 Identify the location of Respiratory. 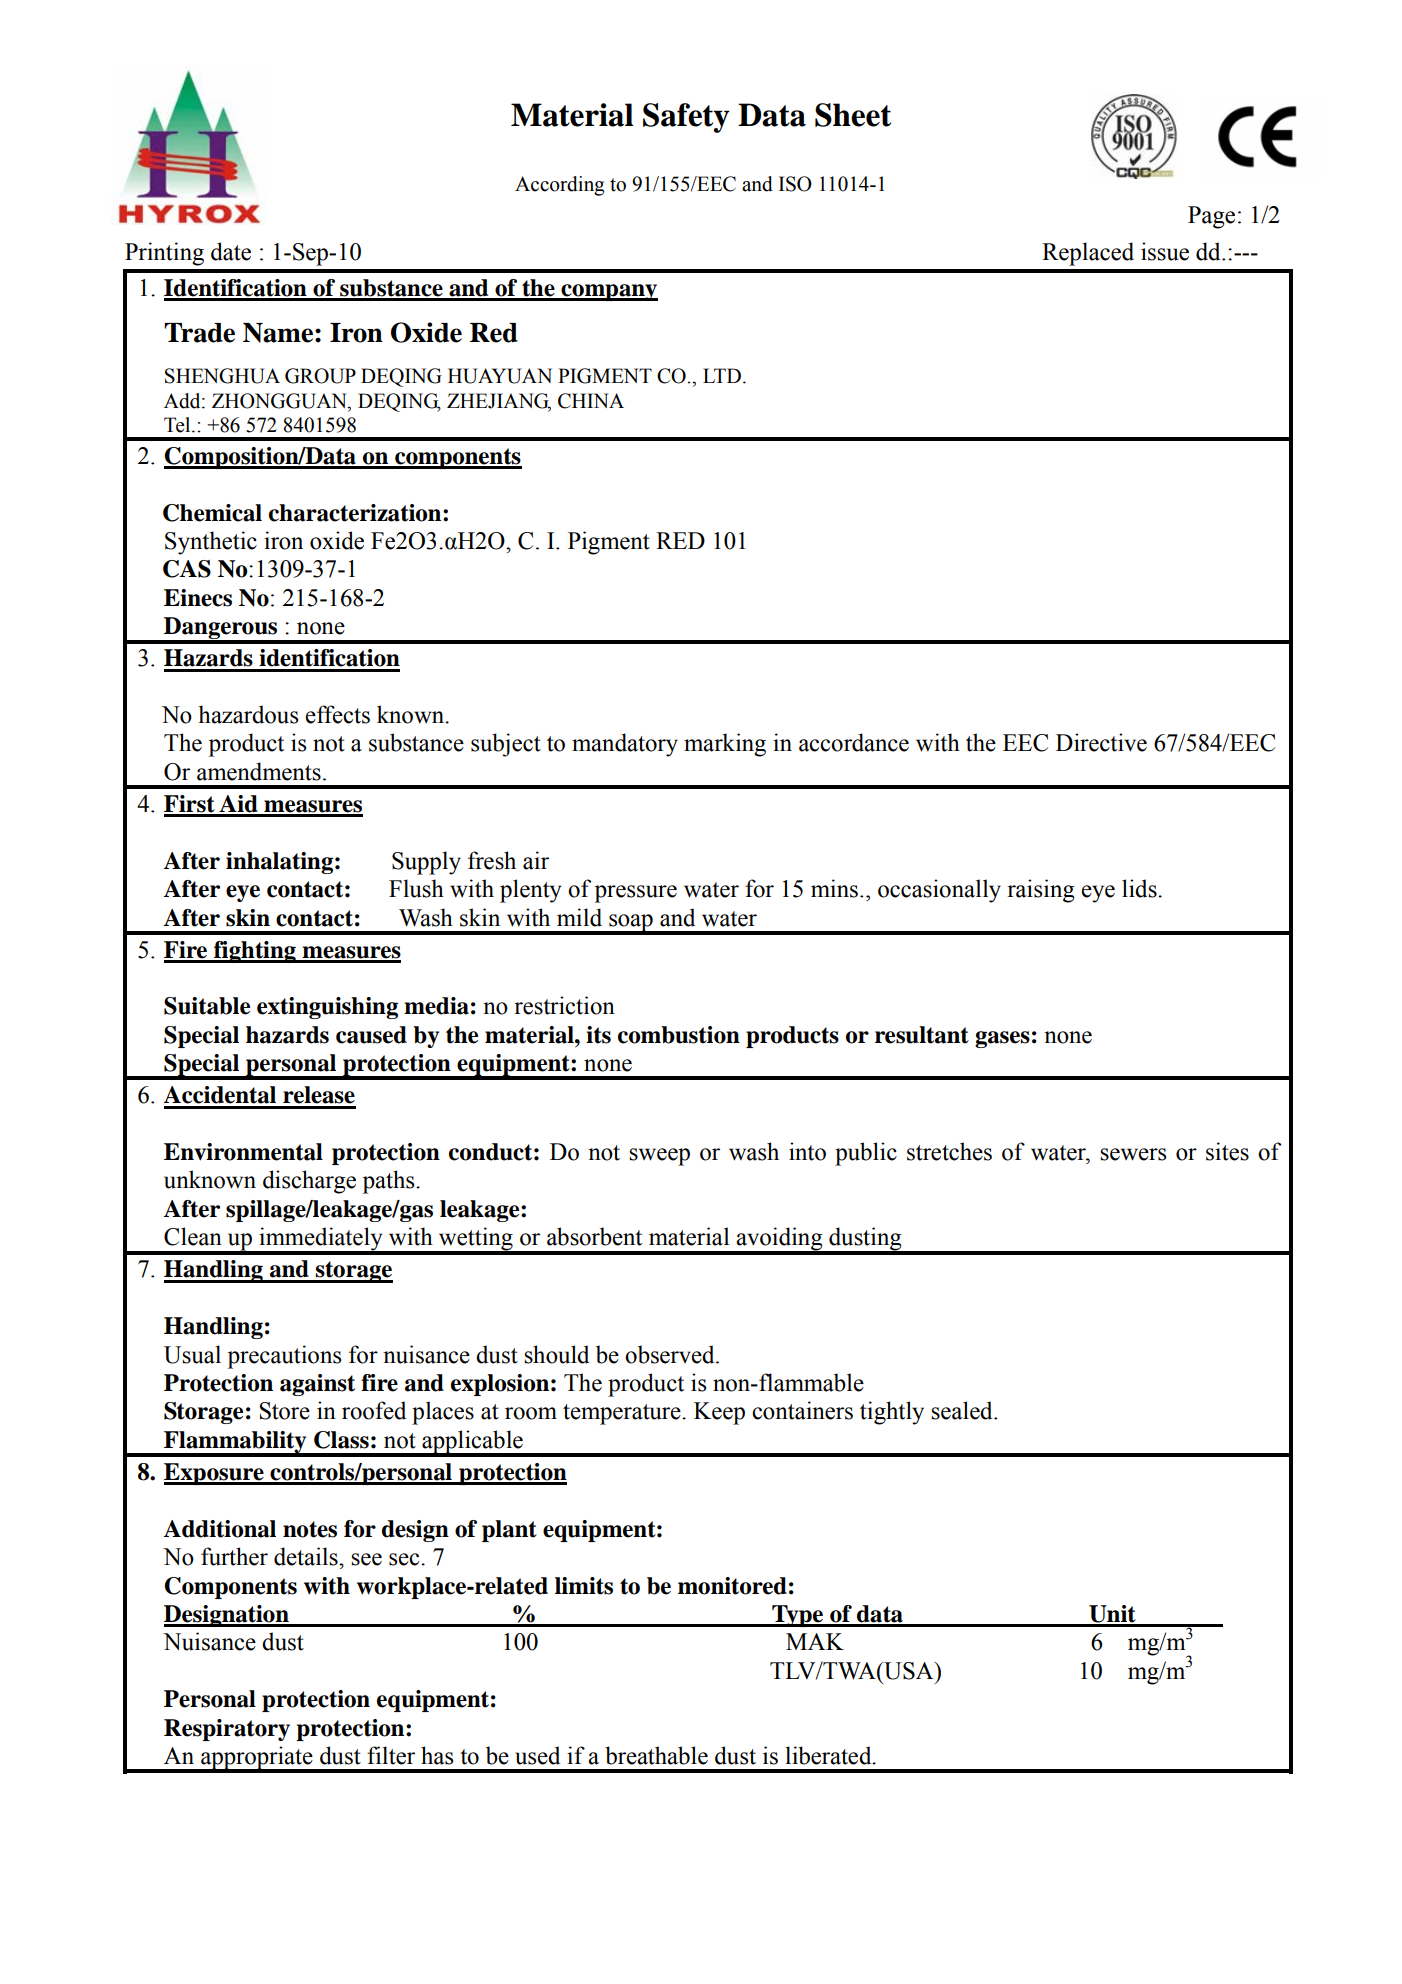
(227, 1730).
